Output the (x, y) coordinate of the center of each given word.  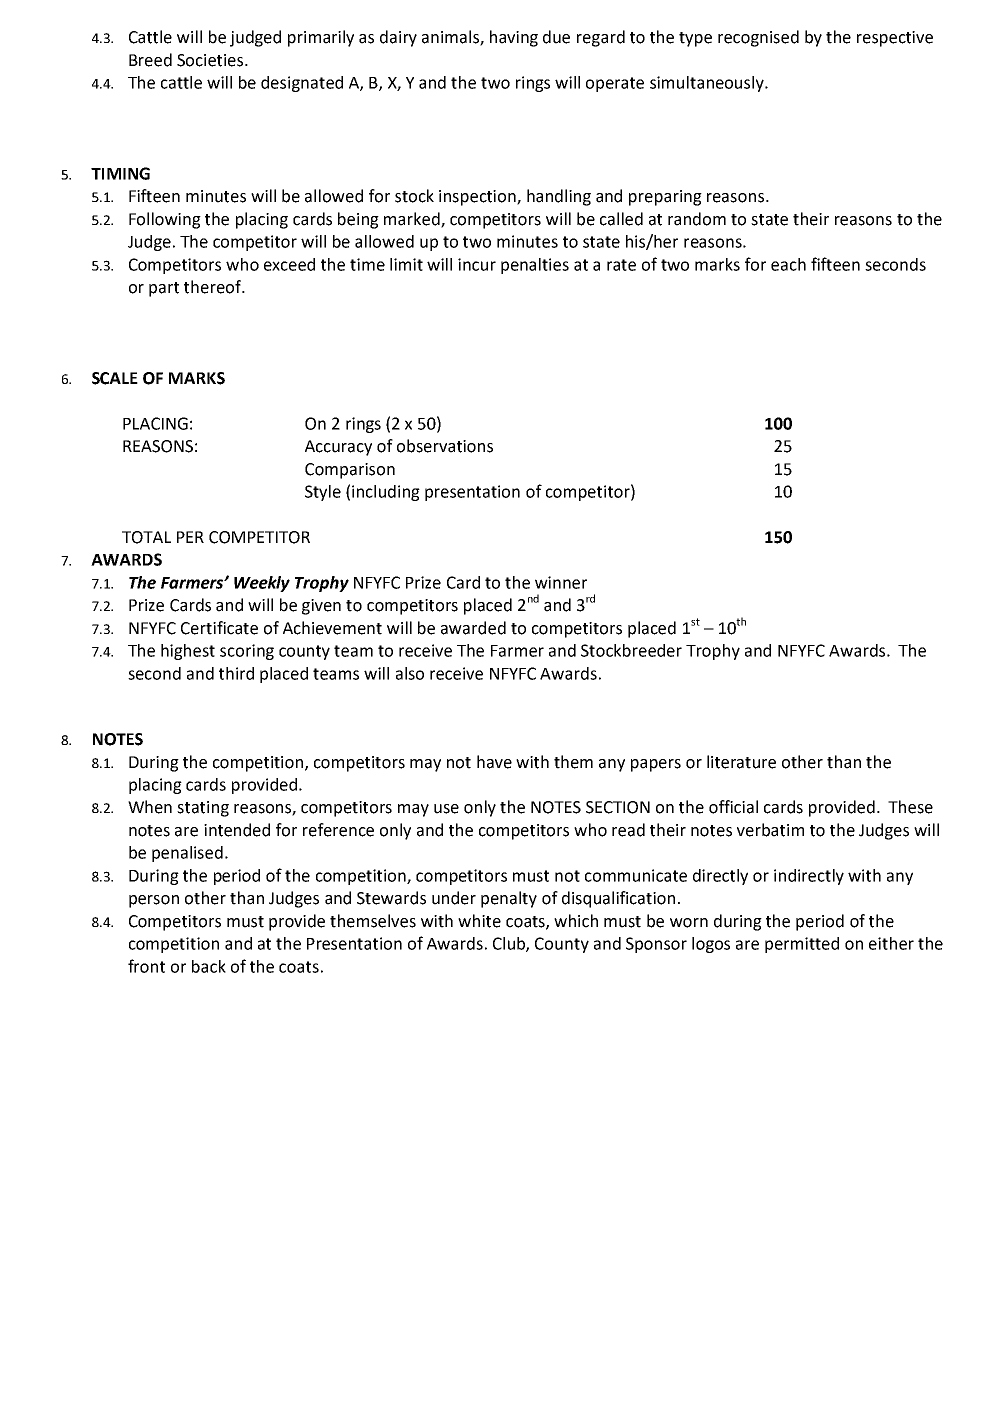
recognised (758, 38)
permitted (802, 945)
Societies (211, 60)
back (209, 966)
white (479, 921)
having (514, 38)
